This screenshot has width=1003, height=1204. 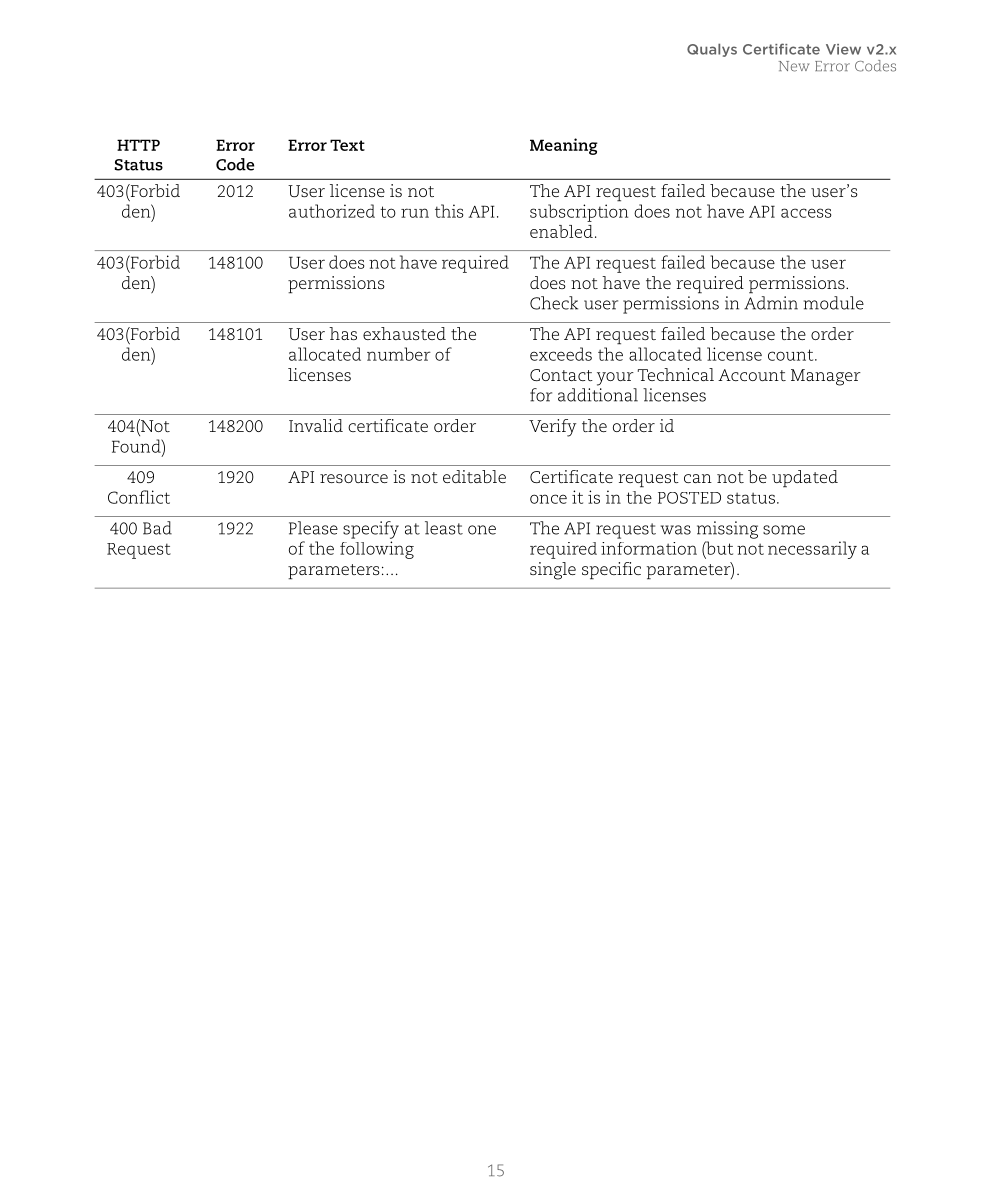 What do you see at coordinates (138, 145) in the screenshot?
I see `HTTP` at bounding box center [138, 145].
